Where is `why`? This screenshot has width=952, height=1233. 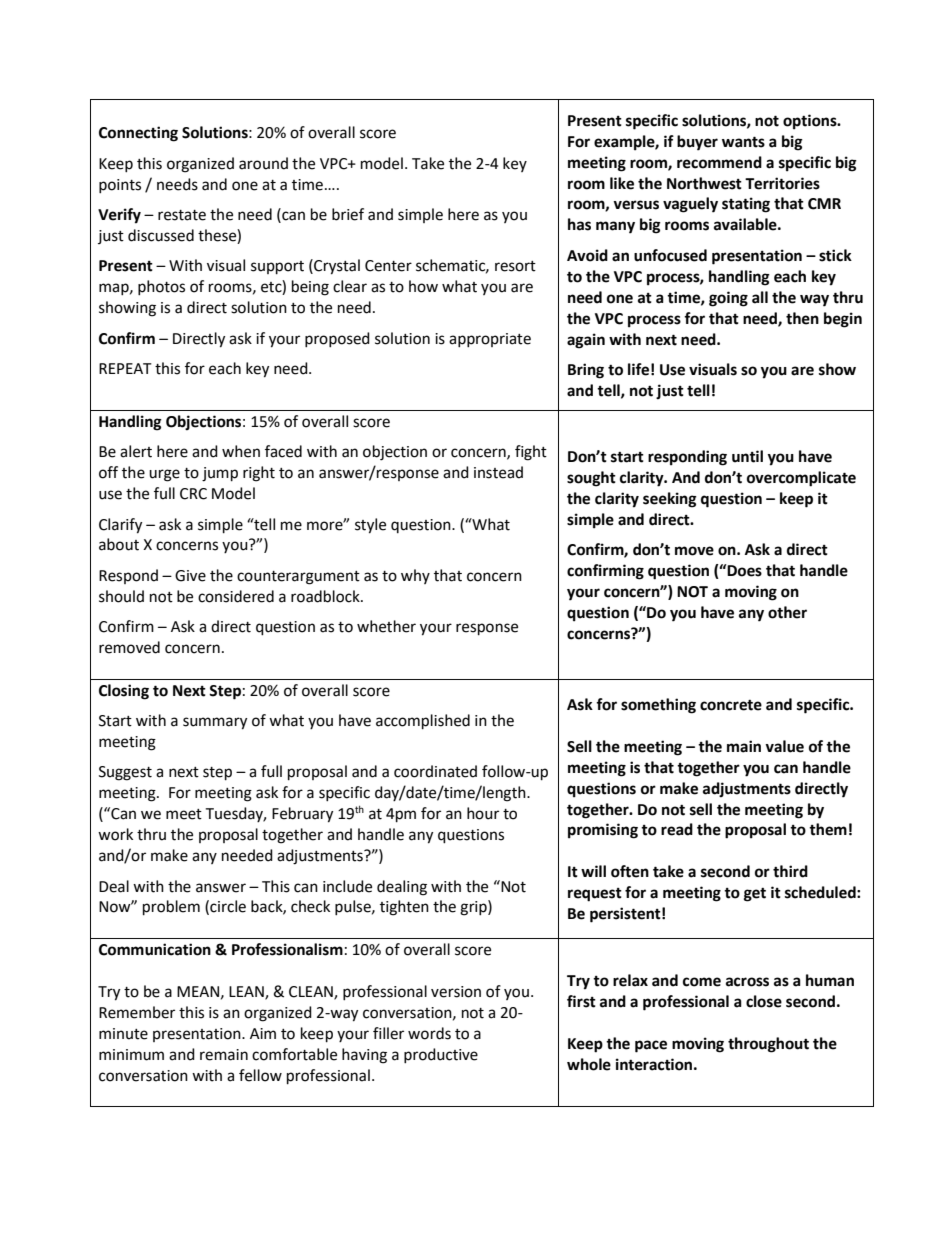
why is located at coordinates (415, 576).
